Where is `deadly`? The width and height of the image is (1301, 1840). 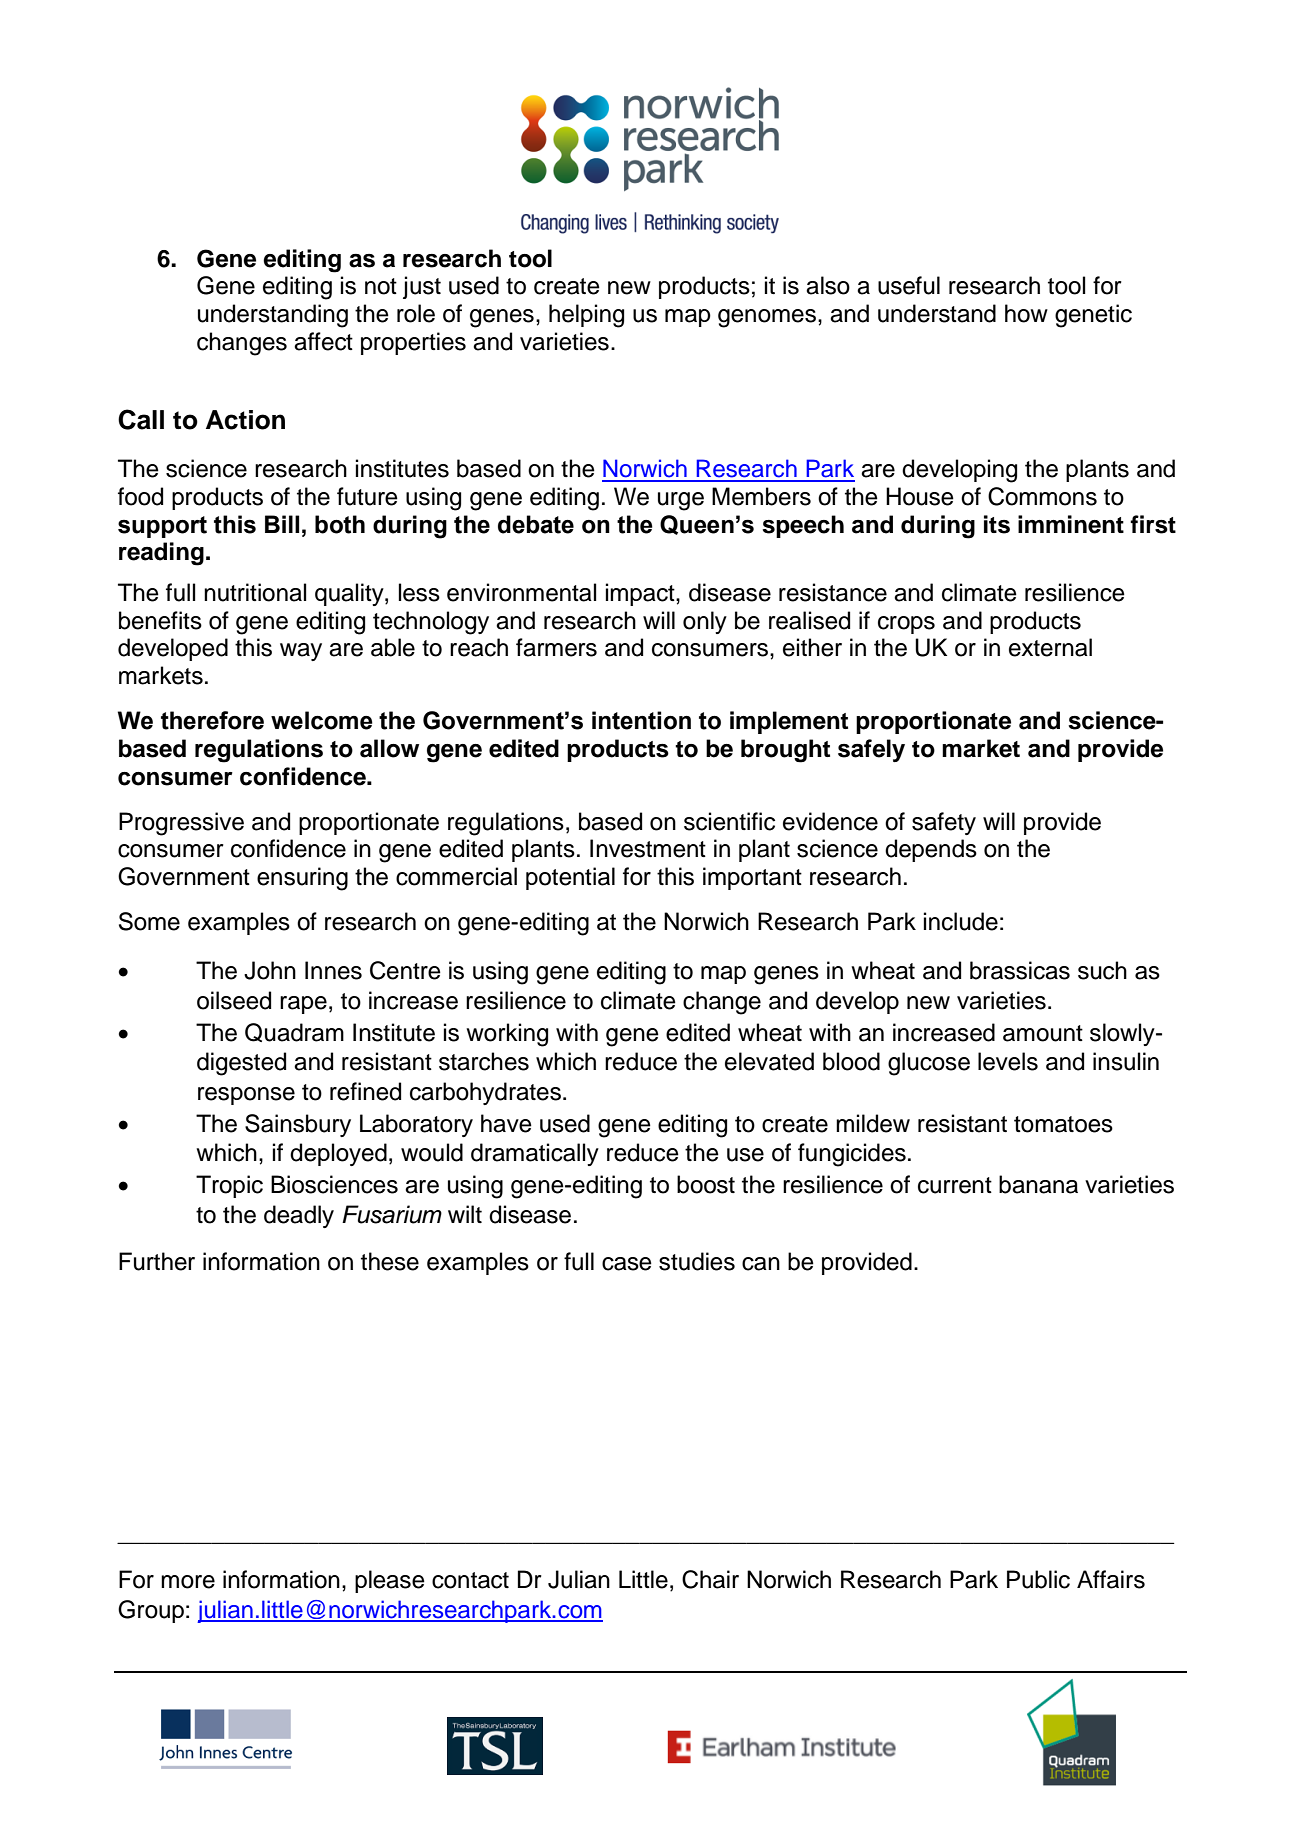
deadly is located at coordinates (299, 1216).
